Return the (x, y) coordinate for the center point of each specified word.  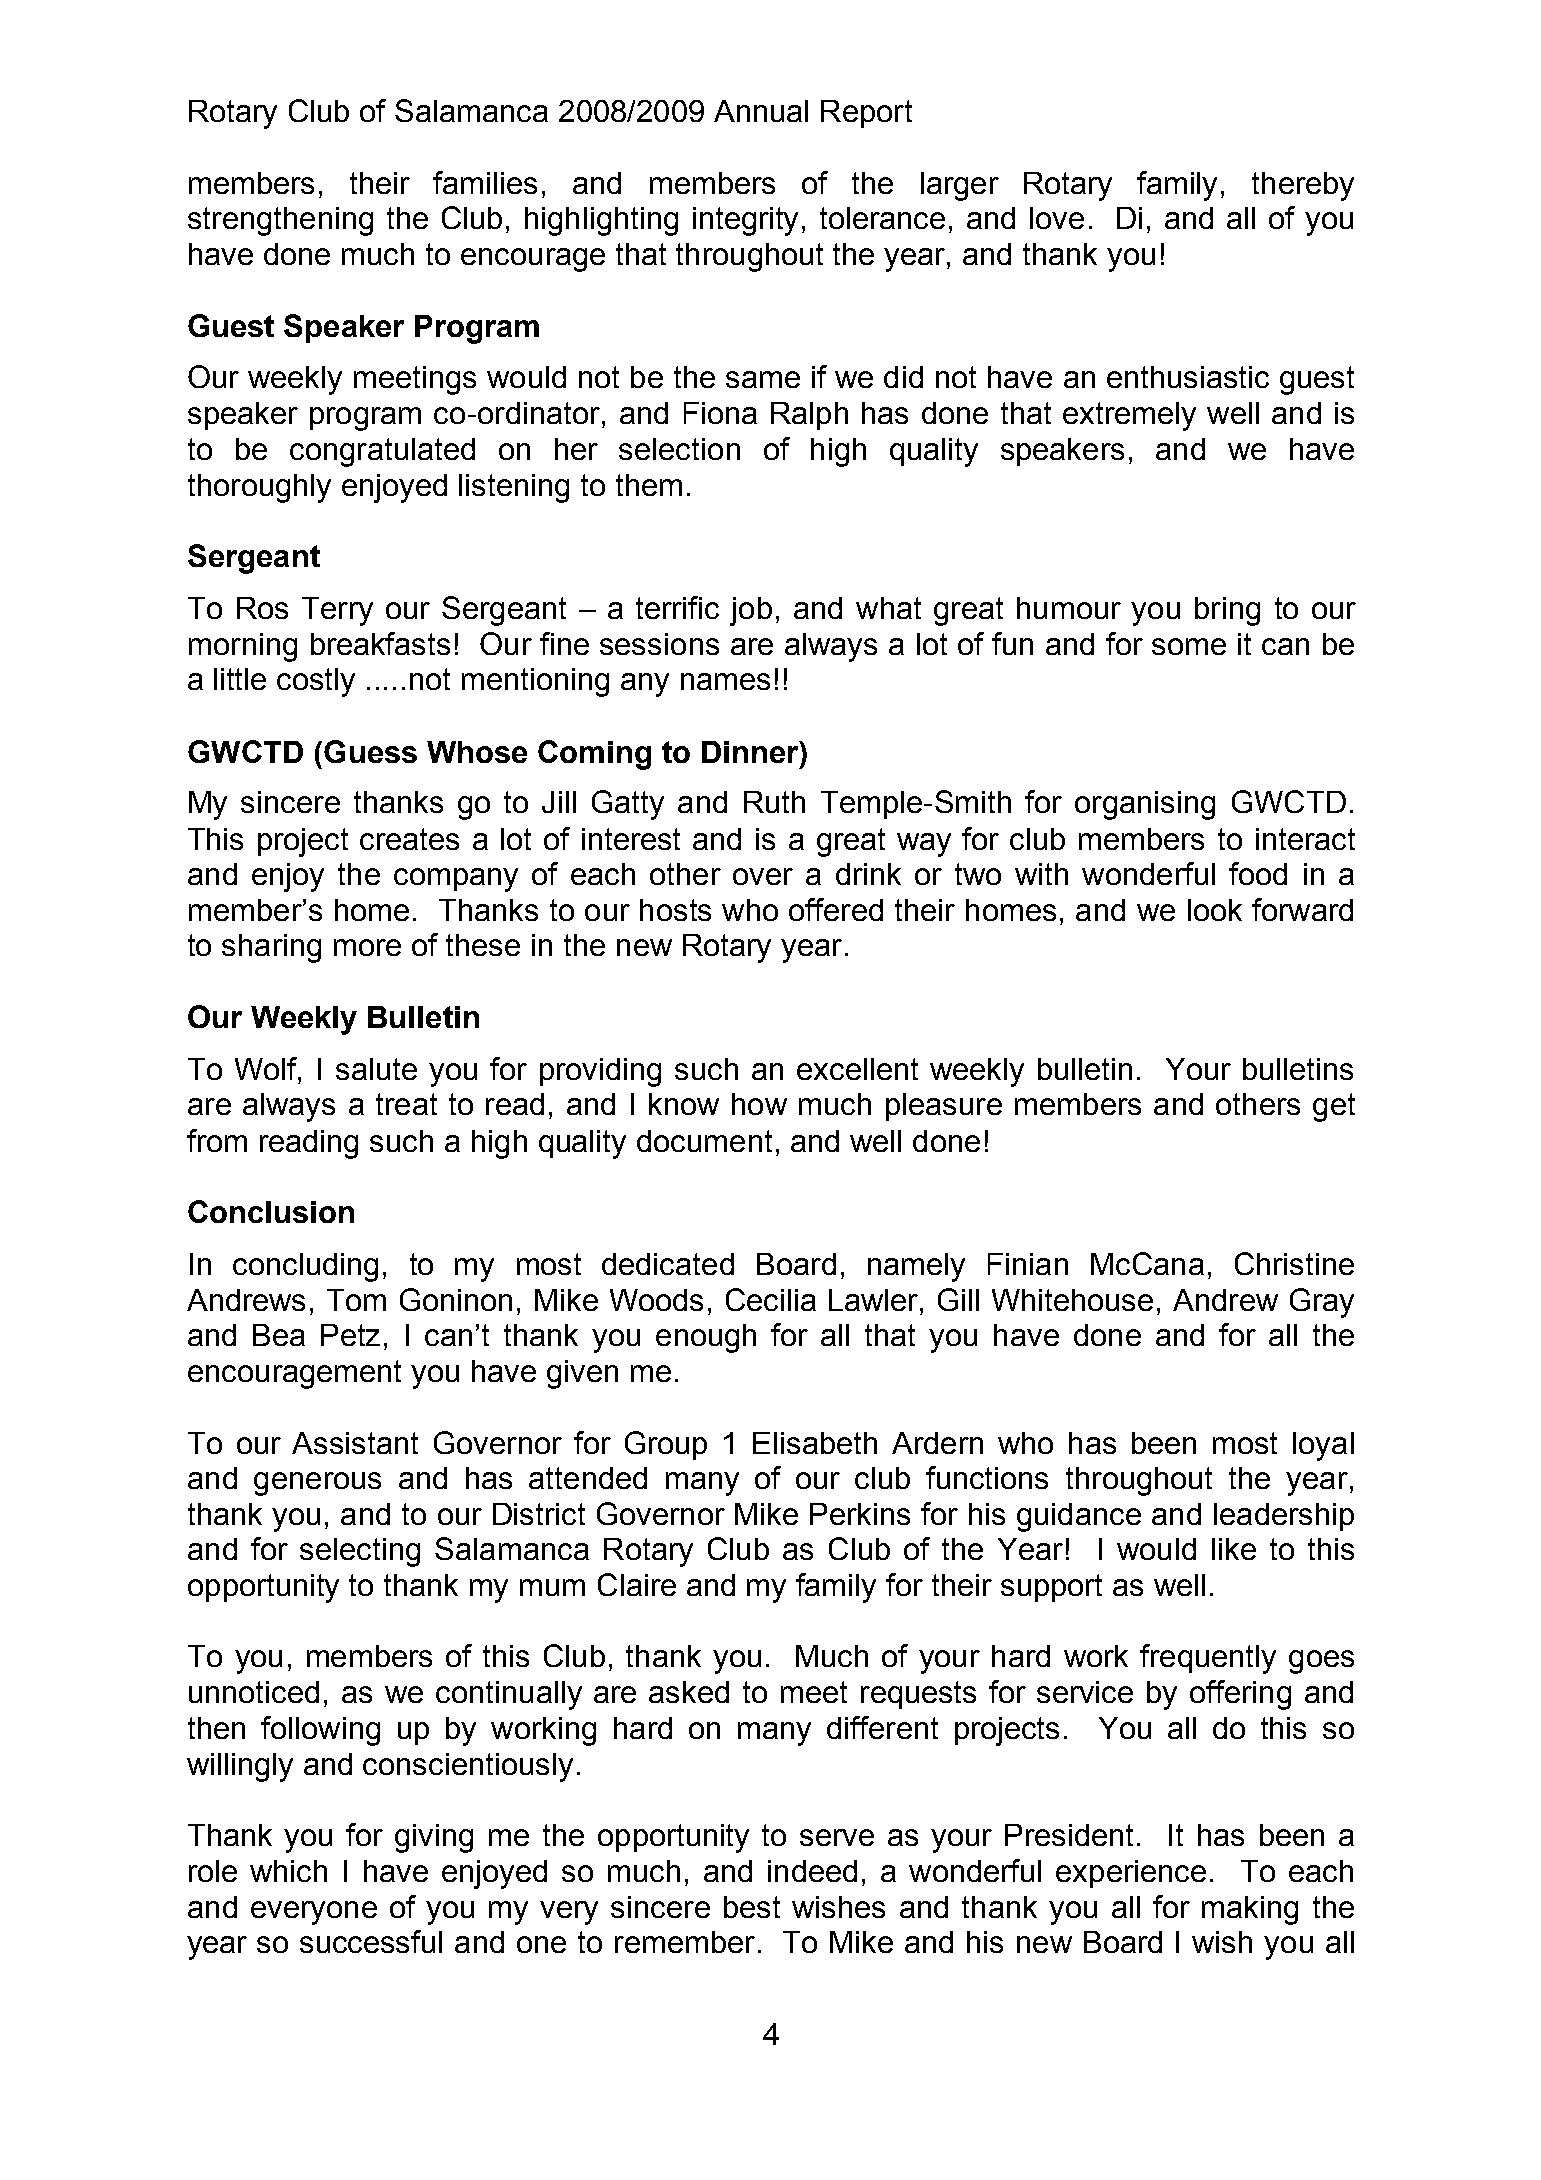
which (288, 1871)
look (1215, 910)
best (752, 1907)
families (485, 182)
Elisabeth (815, 1443)
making (1250, 1910)
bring (1227, 611)
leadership (1284, 1517)
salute (376, 1069)
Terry (337, 611)
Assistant (355, 1443)
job (751, 611)
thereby (1303, 186)
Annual (761, 111)
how (759, 1104)
